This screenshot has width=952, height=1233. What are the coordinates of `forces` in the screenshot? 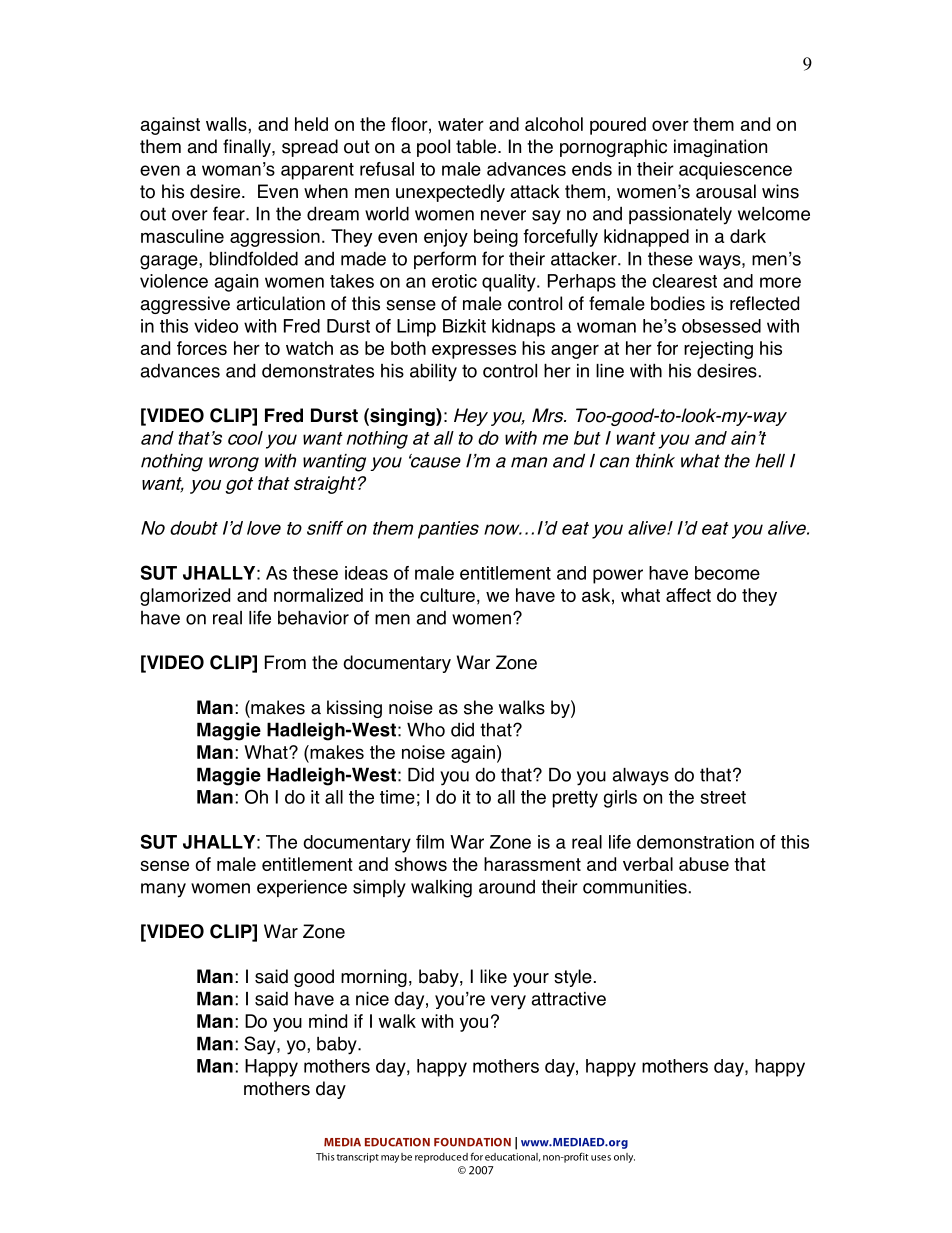 It's located at (202, 348).
